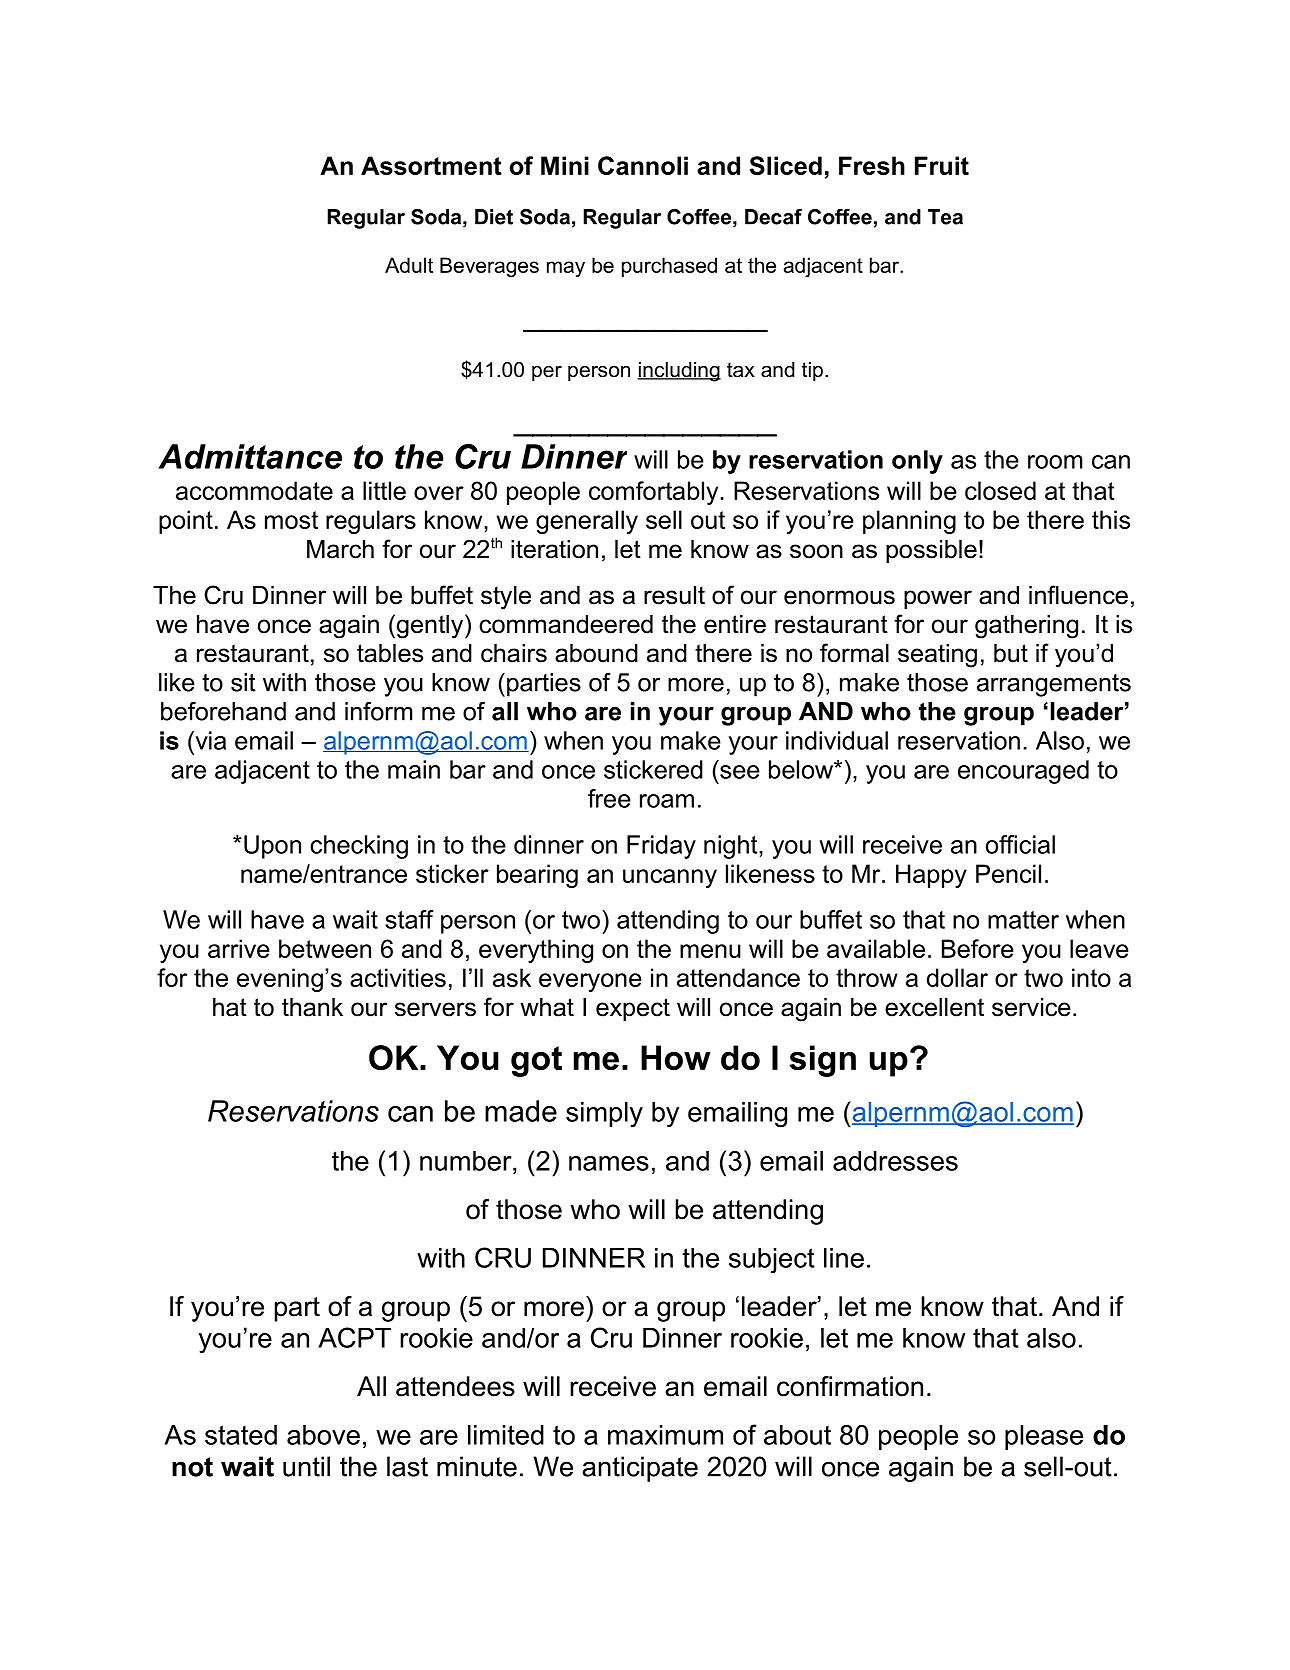  Describe the element at coordinates (1026, 627) in the screenshot. I see `gathering` at that location.
